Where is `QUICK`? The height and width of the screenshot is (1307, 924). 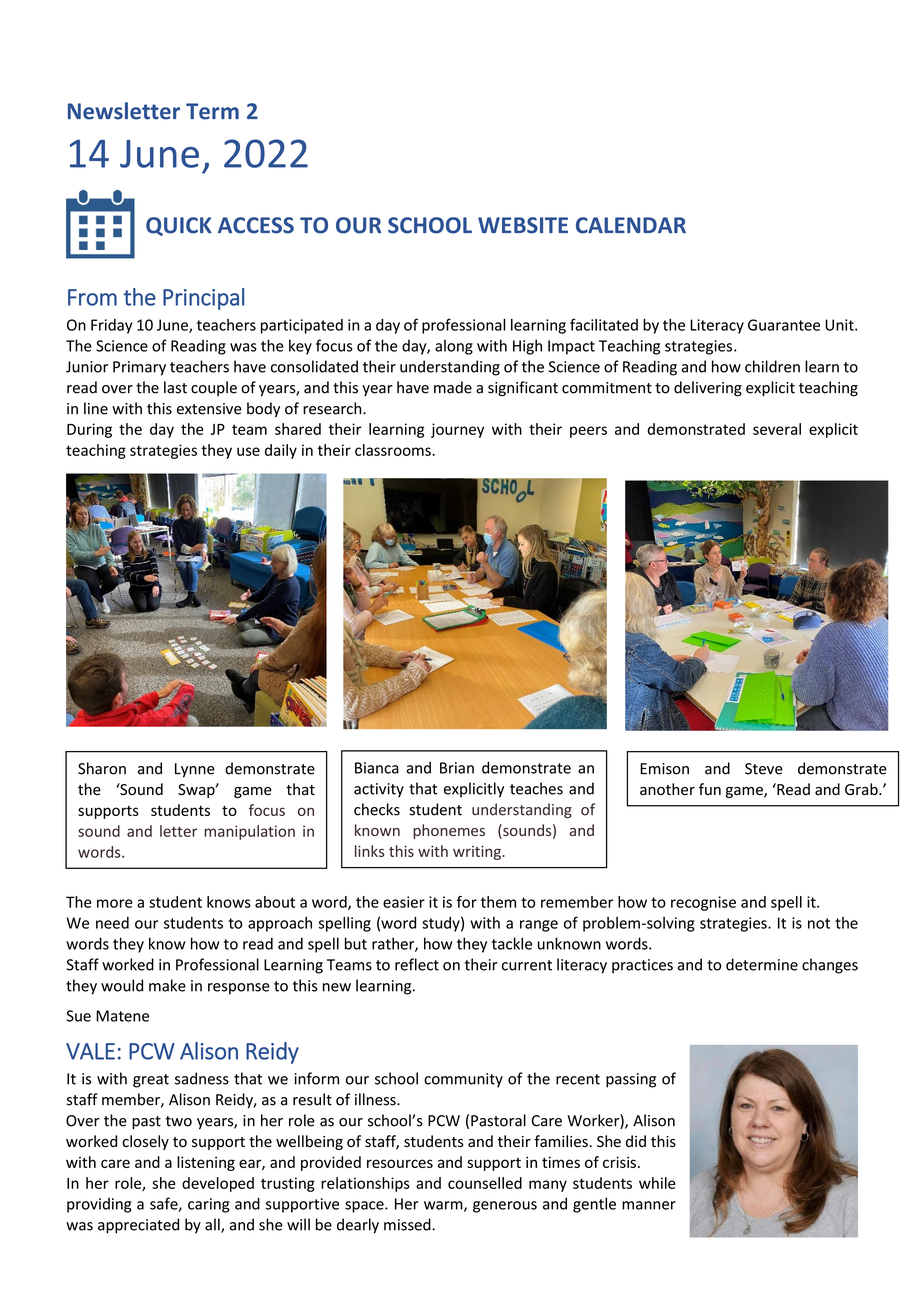
QUICK is located at coordinates (179, 226).
